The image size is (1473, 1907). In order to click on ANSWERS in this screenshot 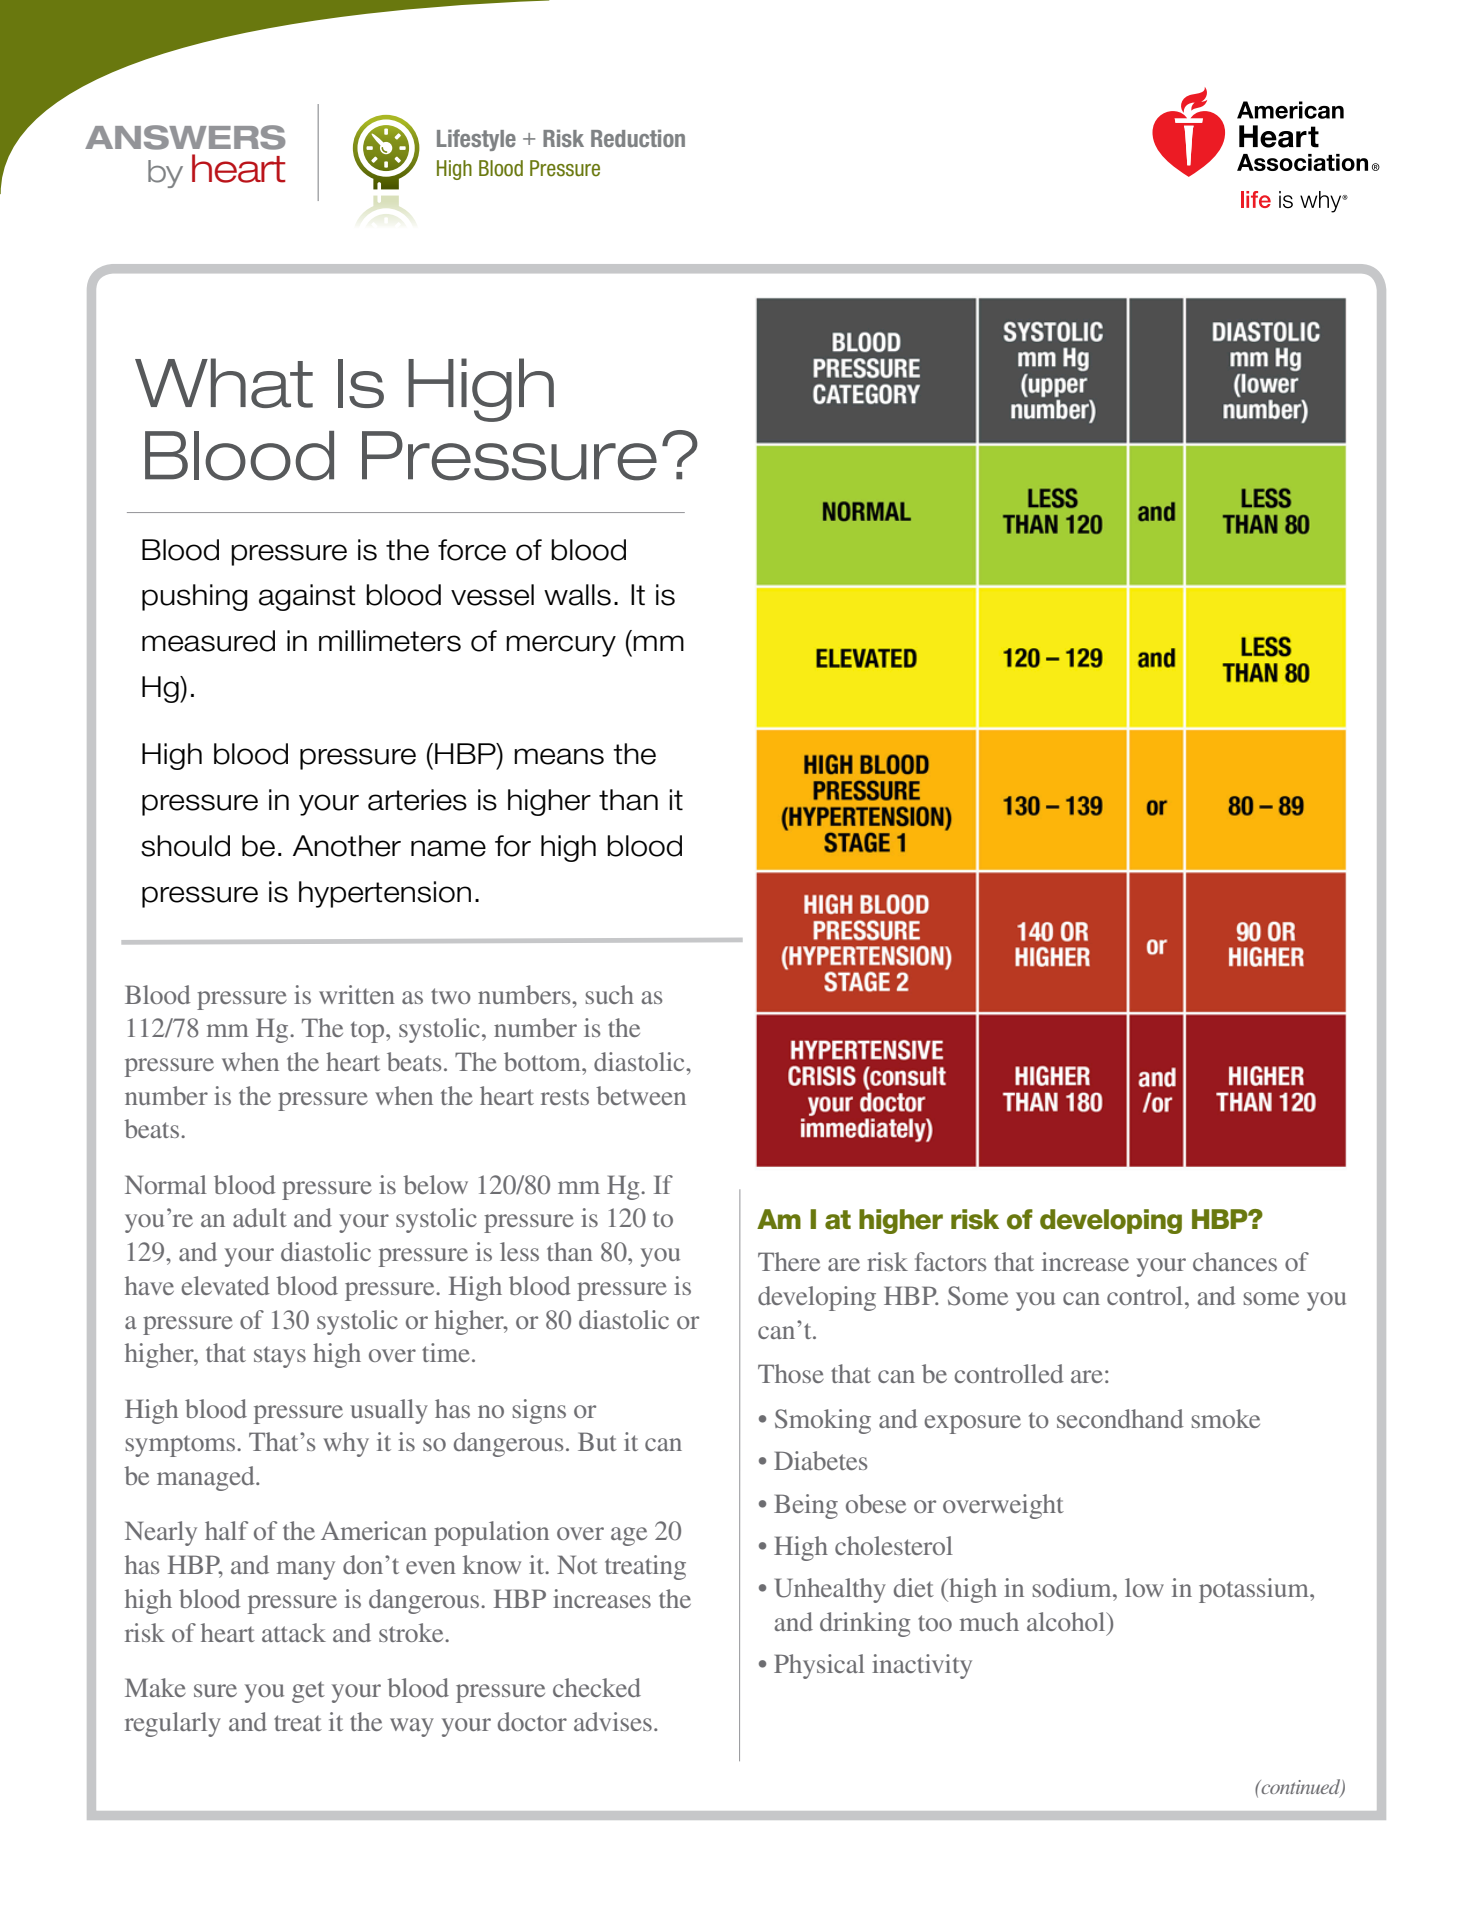, I will do `click(185, 137)`.
